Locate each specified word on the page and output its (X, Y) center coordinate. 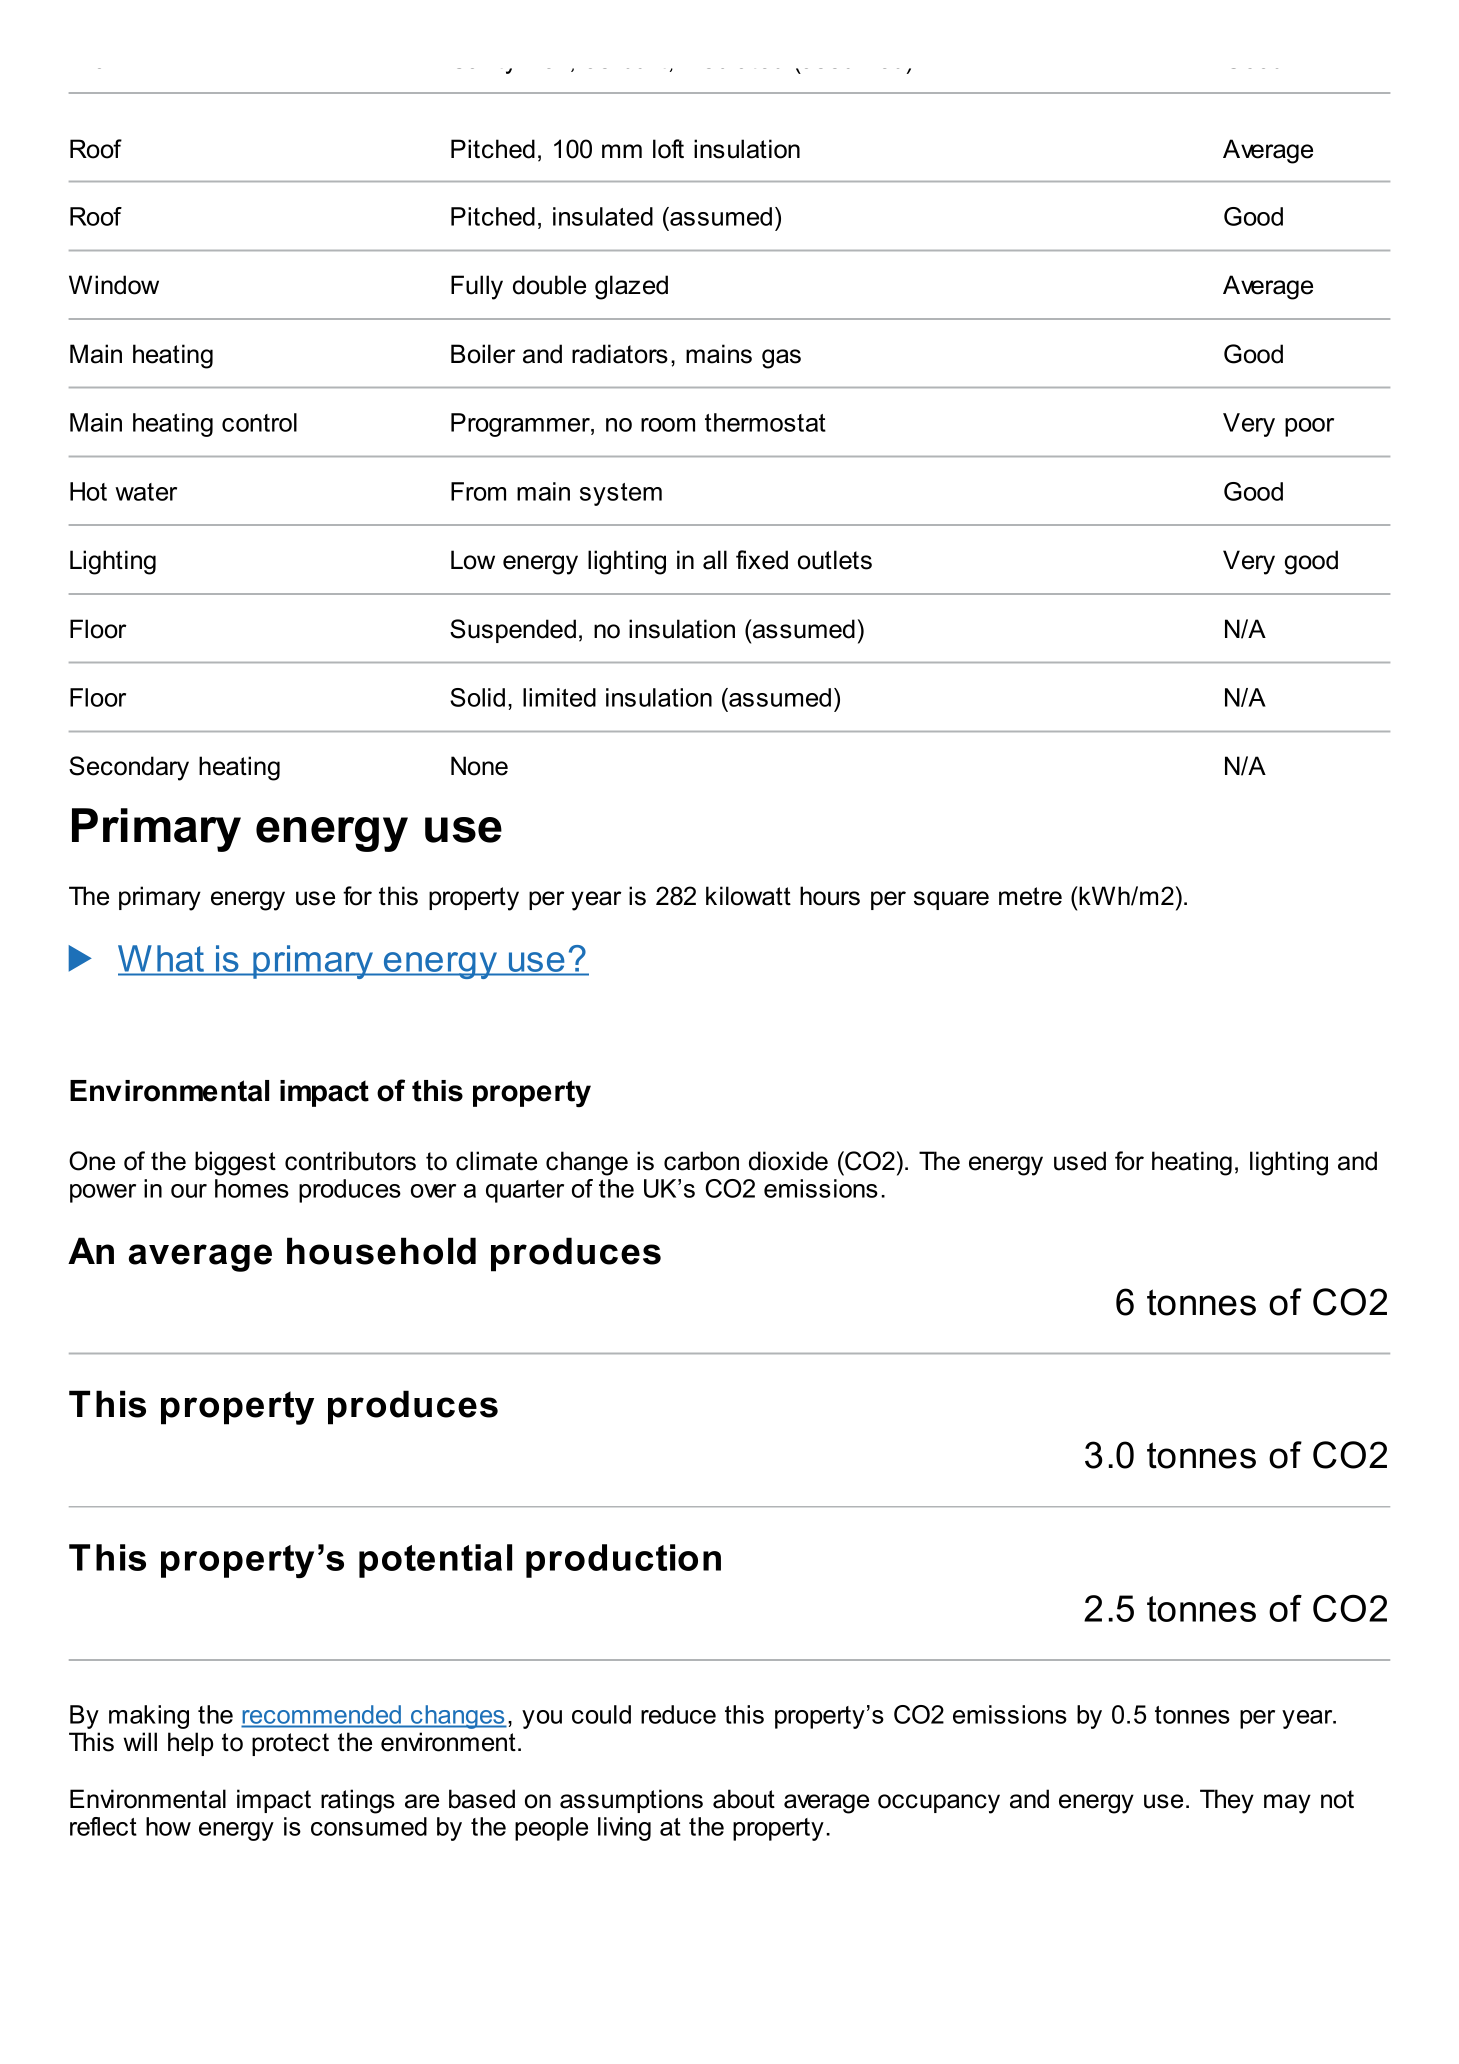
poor (1309, 427)
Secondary (129, 768)
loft (668, 149)
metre (1030, 896)
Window (114, 285)
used (1080, 1161)
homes (252, 1188)
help (190, 1744)
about (744, 1799)
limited (559, 697)
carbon (701, 1161)
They (1227, 1801)
